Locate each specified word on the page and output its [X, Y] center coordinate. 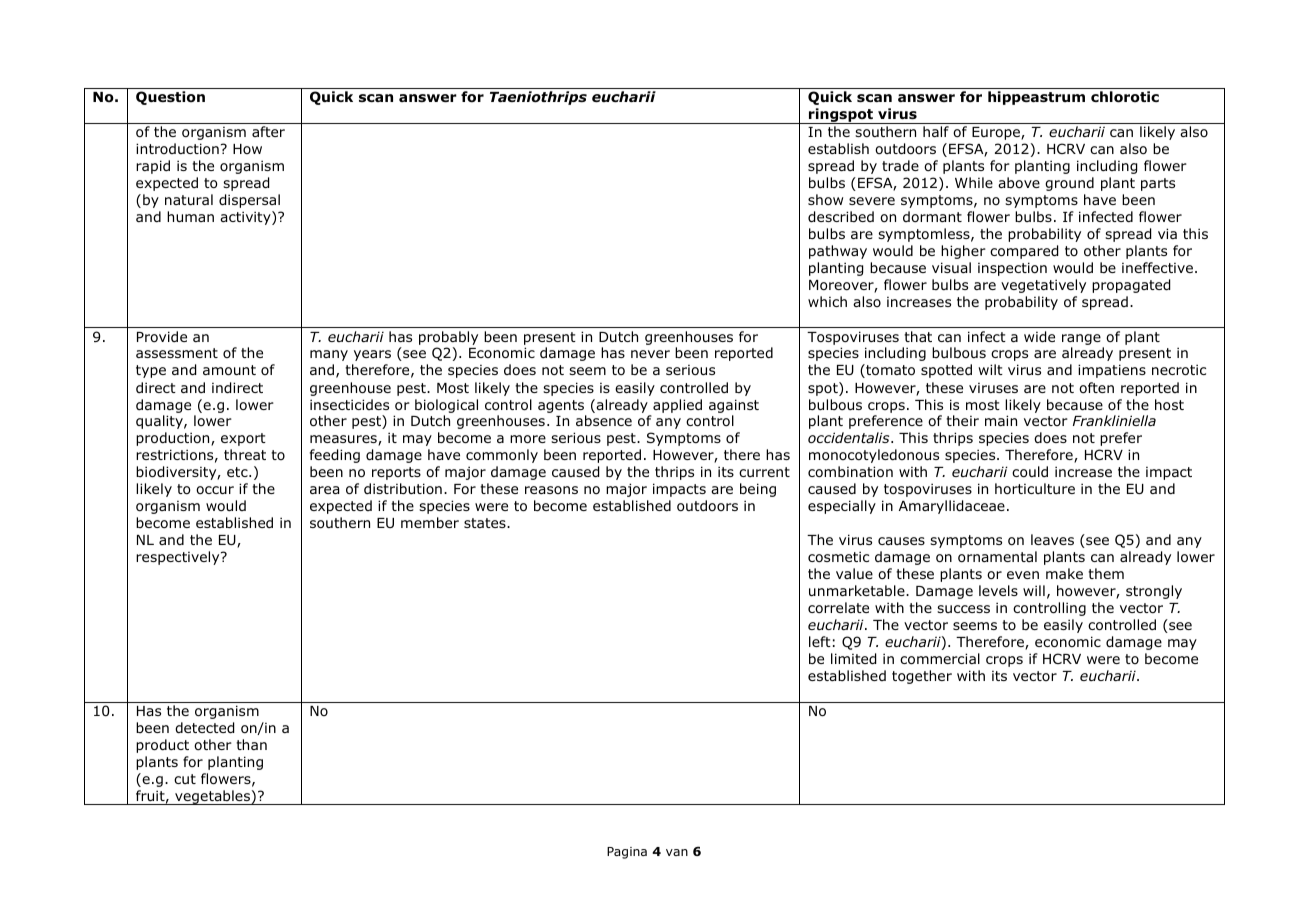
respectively [179, 558]
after [268, 131]
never [650, 354]
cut [185, 779]
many [329, 355]
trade [900, 165]
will [1034, 590]
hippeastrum [1036, 98]
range [1081, 339]
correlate [838, 608]
